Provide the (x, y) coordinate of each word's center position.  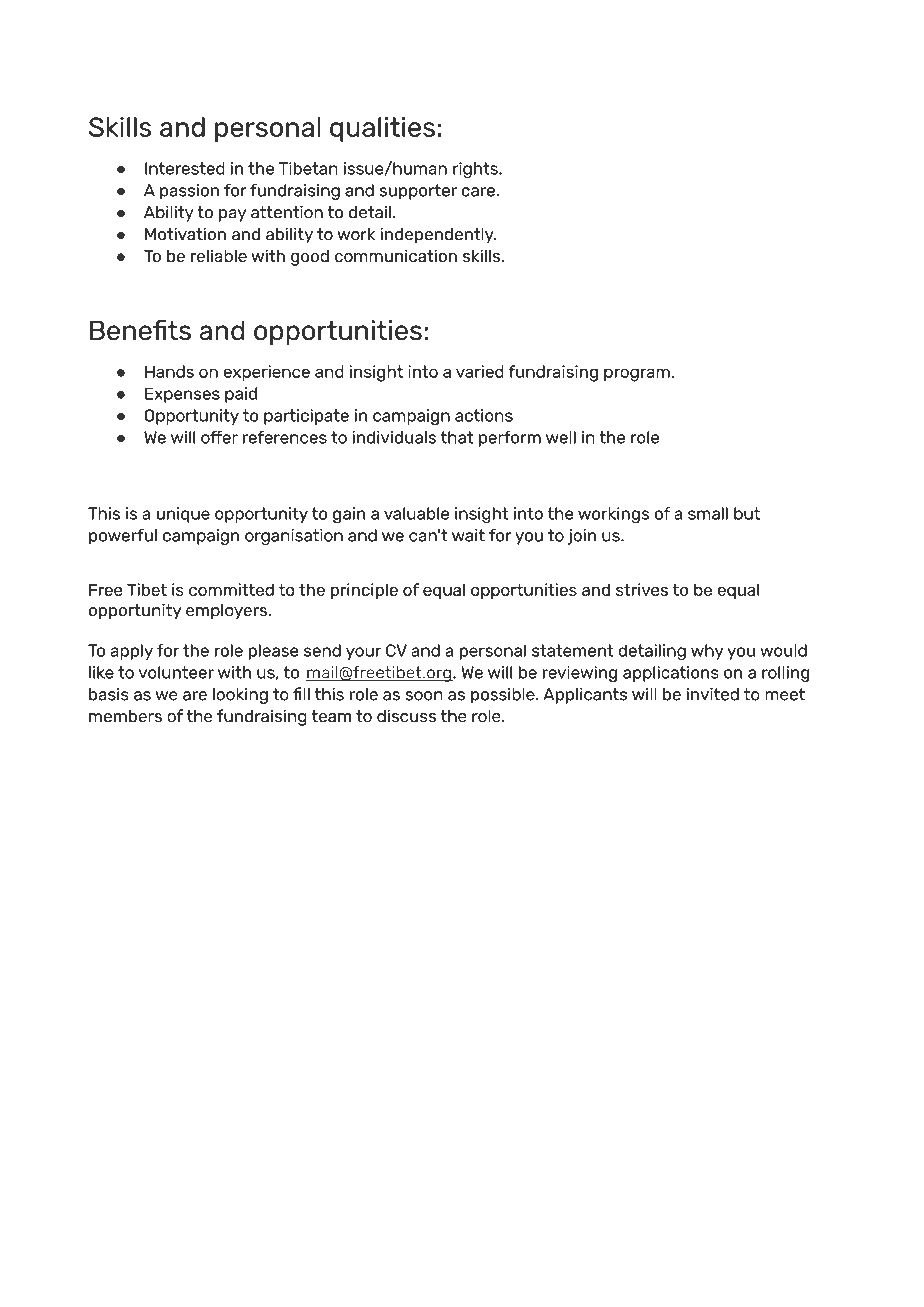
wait (468, 535)
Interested (185, 168)
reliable (219, 256)
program (638, 375)
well (561, 437)
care (479, 192)
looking (240, 696)
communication (396, 256)
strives (642, 589)
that (457, 437)
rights (476, 170)
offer (219, 437)
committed (231, 589)
